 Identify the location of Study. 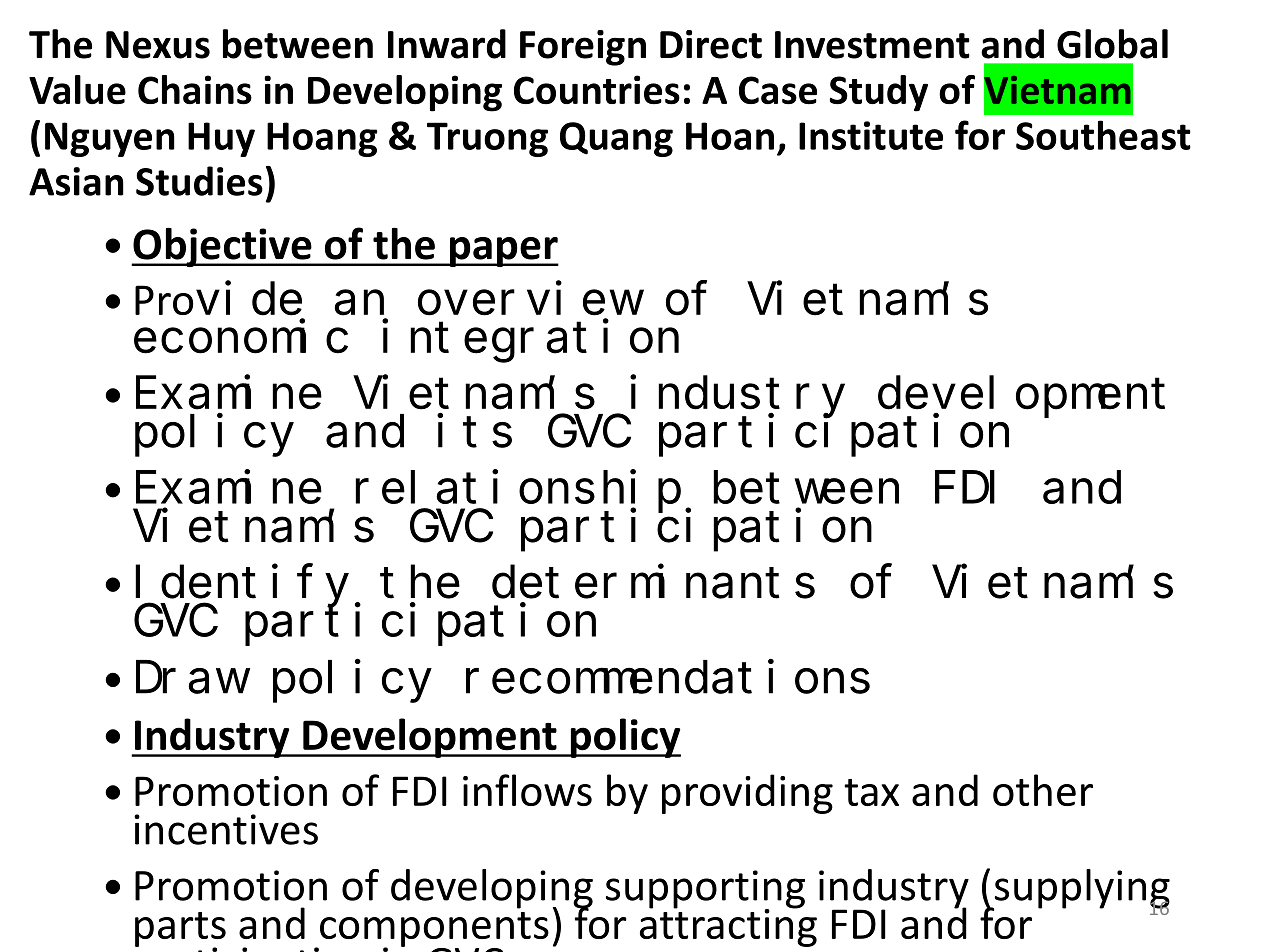
(879, 93).
